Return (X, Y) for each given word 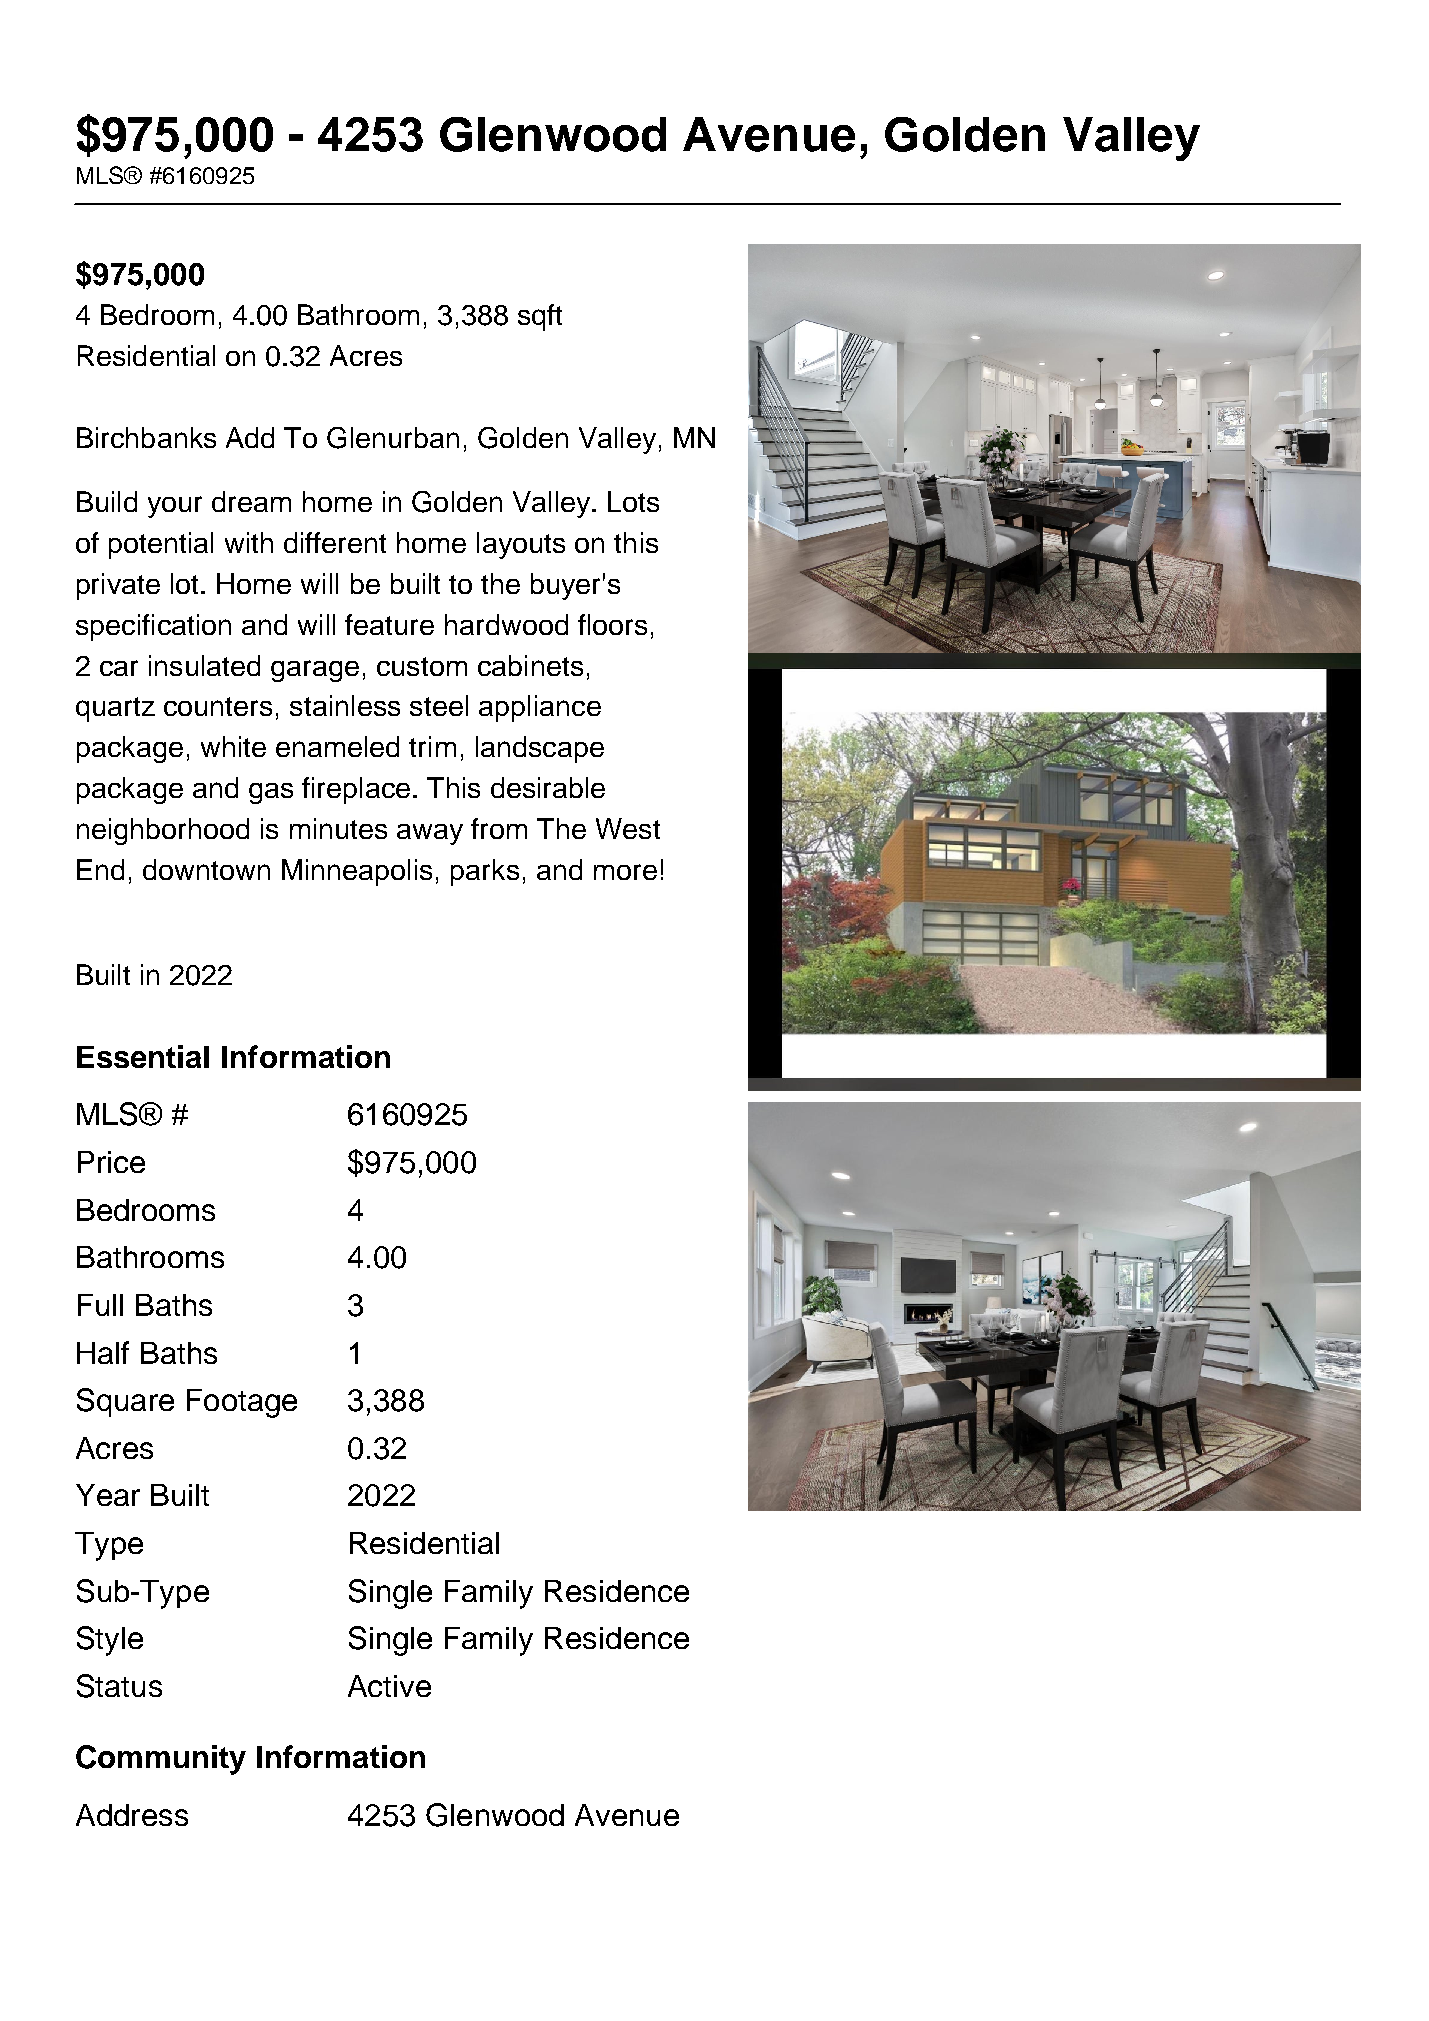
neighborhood (163, 831)
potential (161, 545)
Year (108, 1495)
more (625, 872)
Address (132, 1815)
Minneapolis (357, 872)
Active (389, 1686)
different (335, 542)
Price (111, 1162)
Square (125, 1402)
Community (161, 1760)
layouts (521, 545)
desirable (548, 787)
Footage (242, 1403)
